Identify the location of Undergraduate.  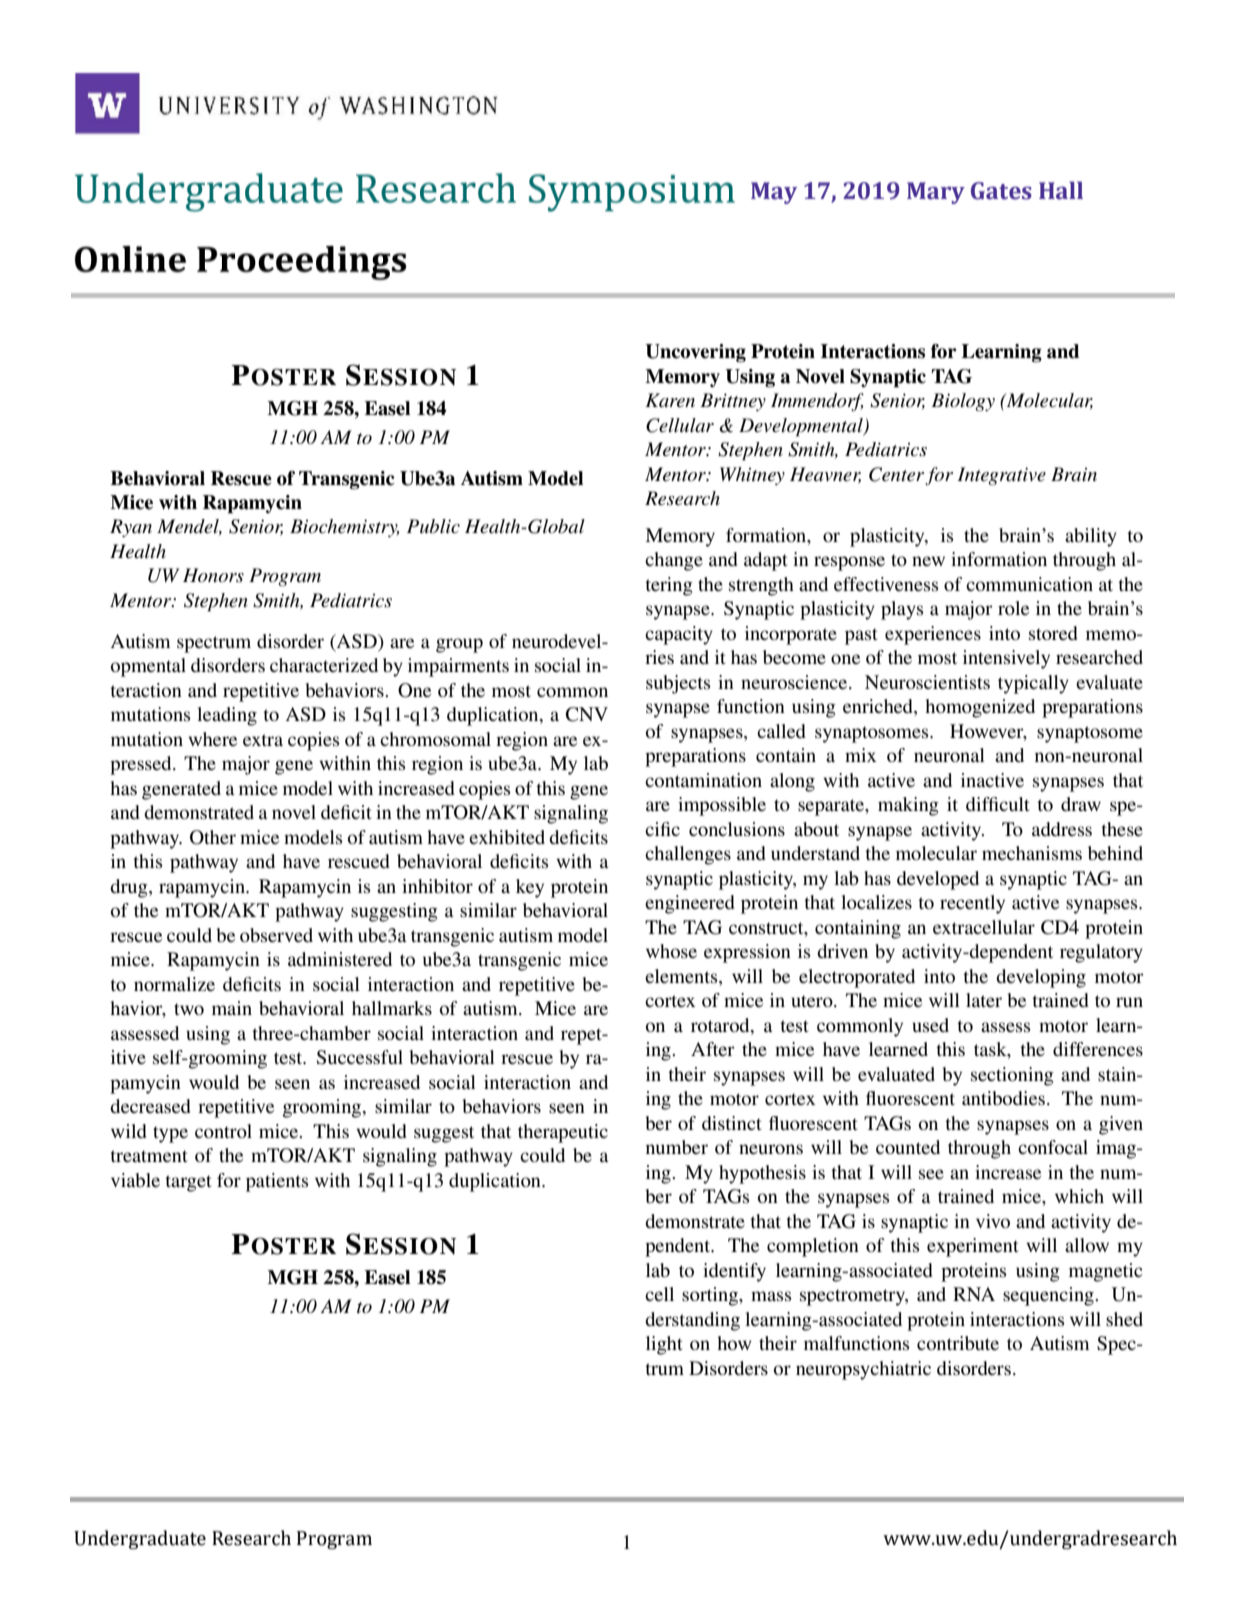
(140, 1539).
